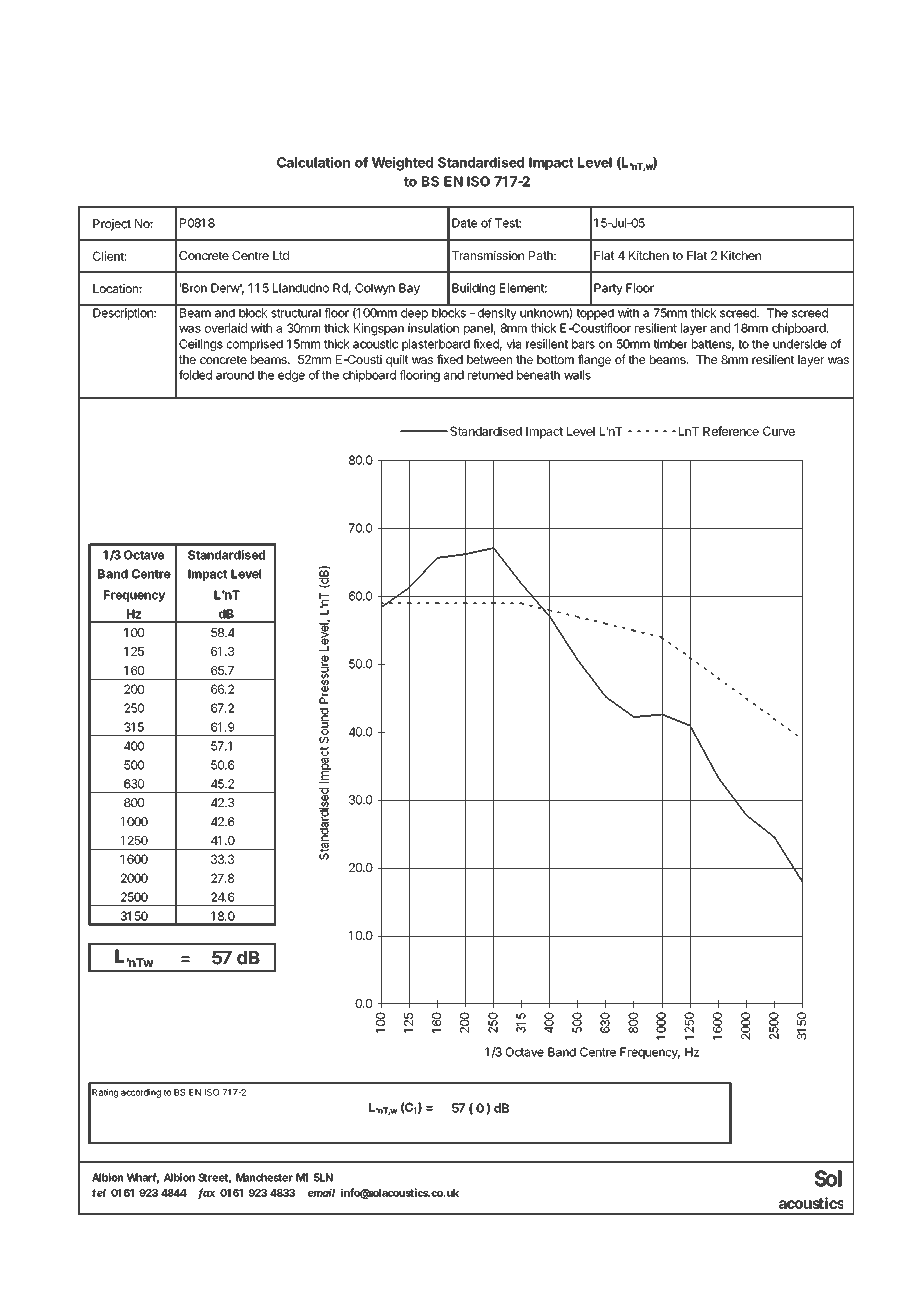 The height and width of the screenshot is (1308, 924). Describe the element at coordinates (490, 375) in the screenshot. I see `returned` at that location.
